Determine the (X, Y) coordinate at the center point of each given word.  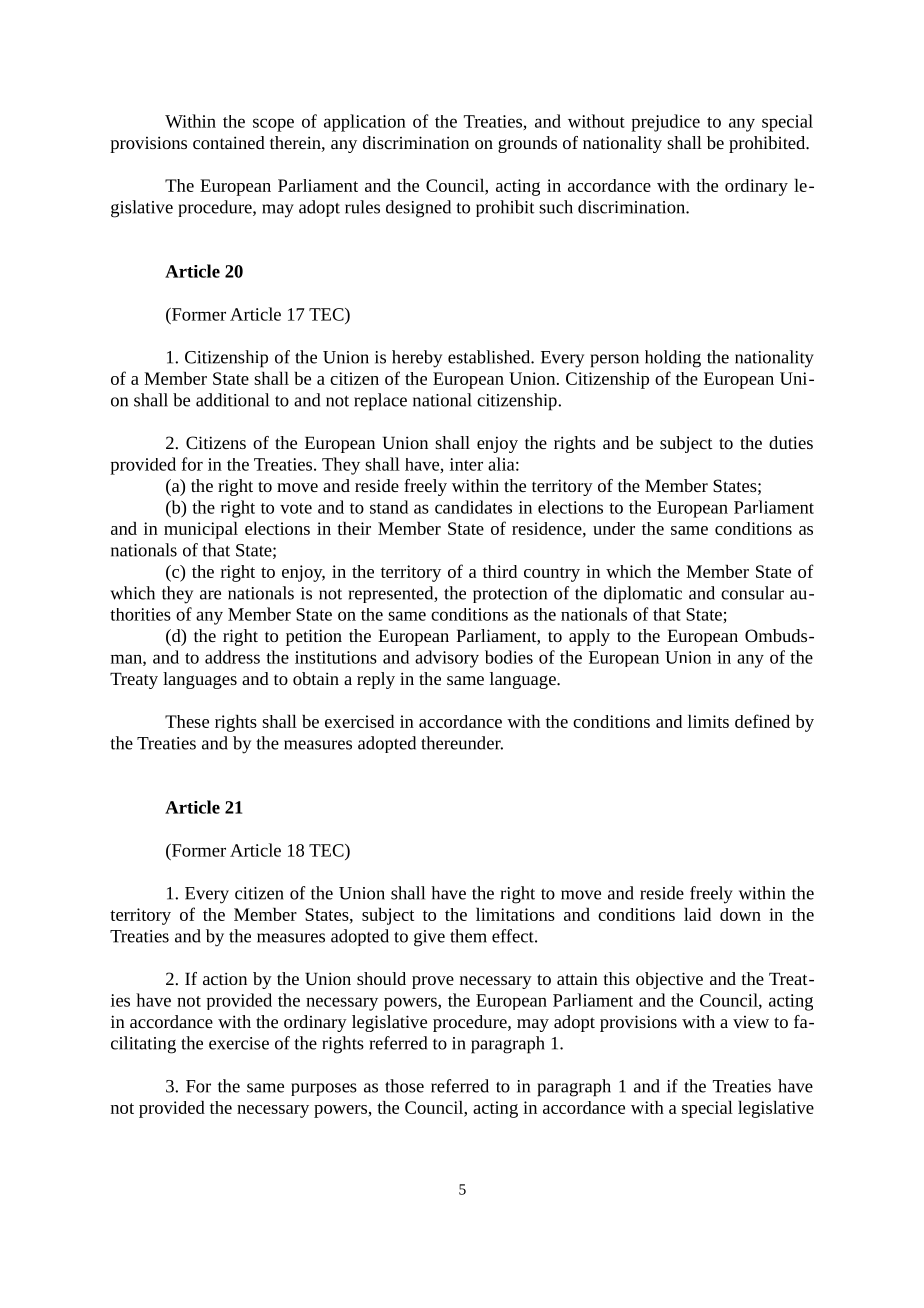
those (404, 1086)
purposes (324, 1089)
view (751, 1022)
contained (229, 142)
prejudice (665, 123)
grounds (527, 144)
